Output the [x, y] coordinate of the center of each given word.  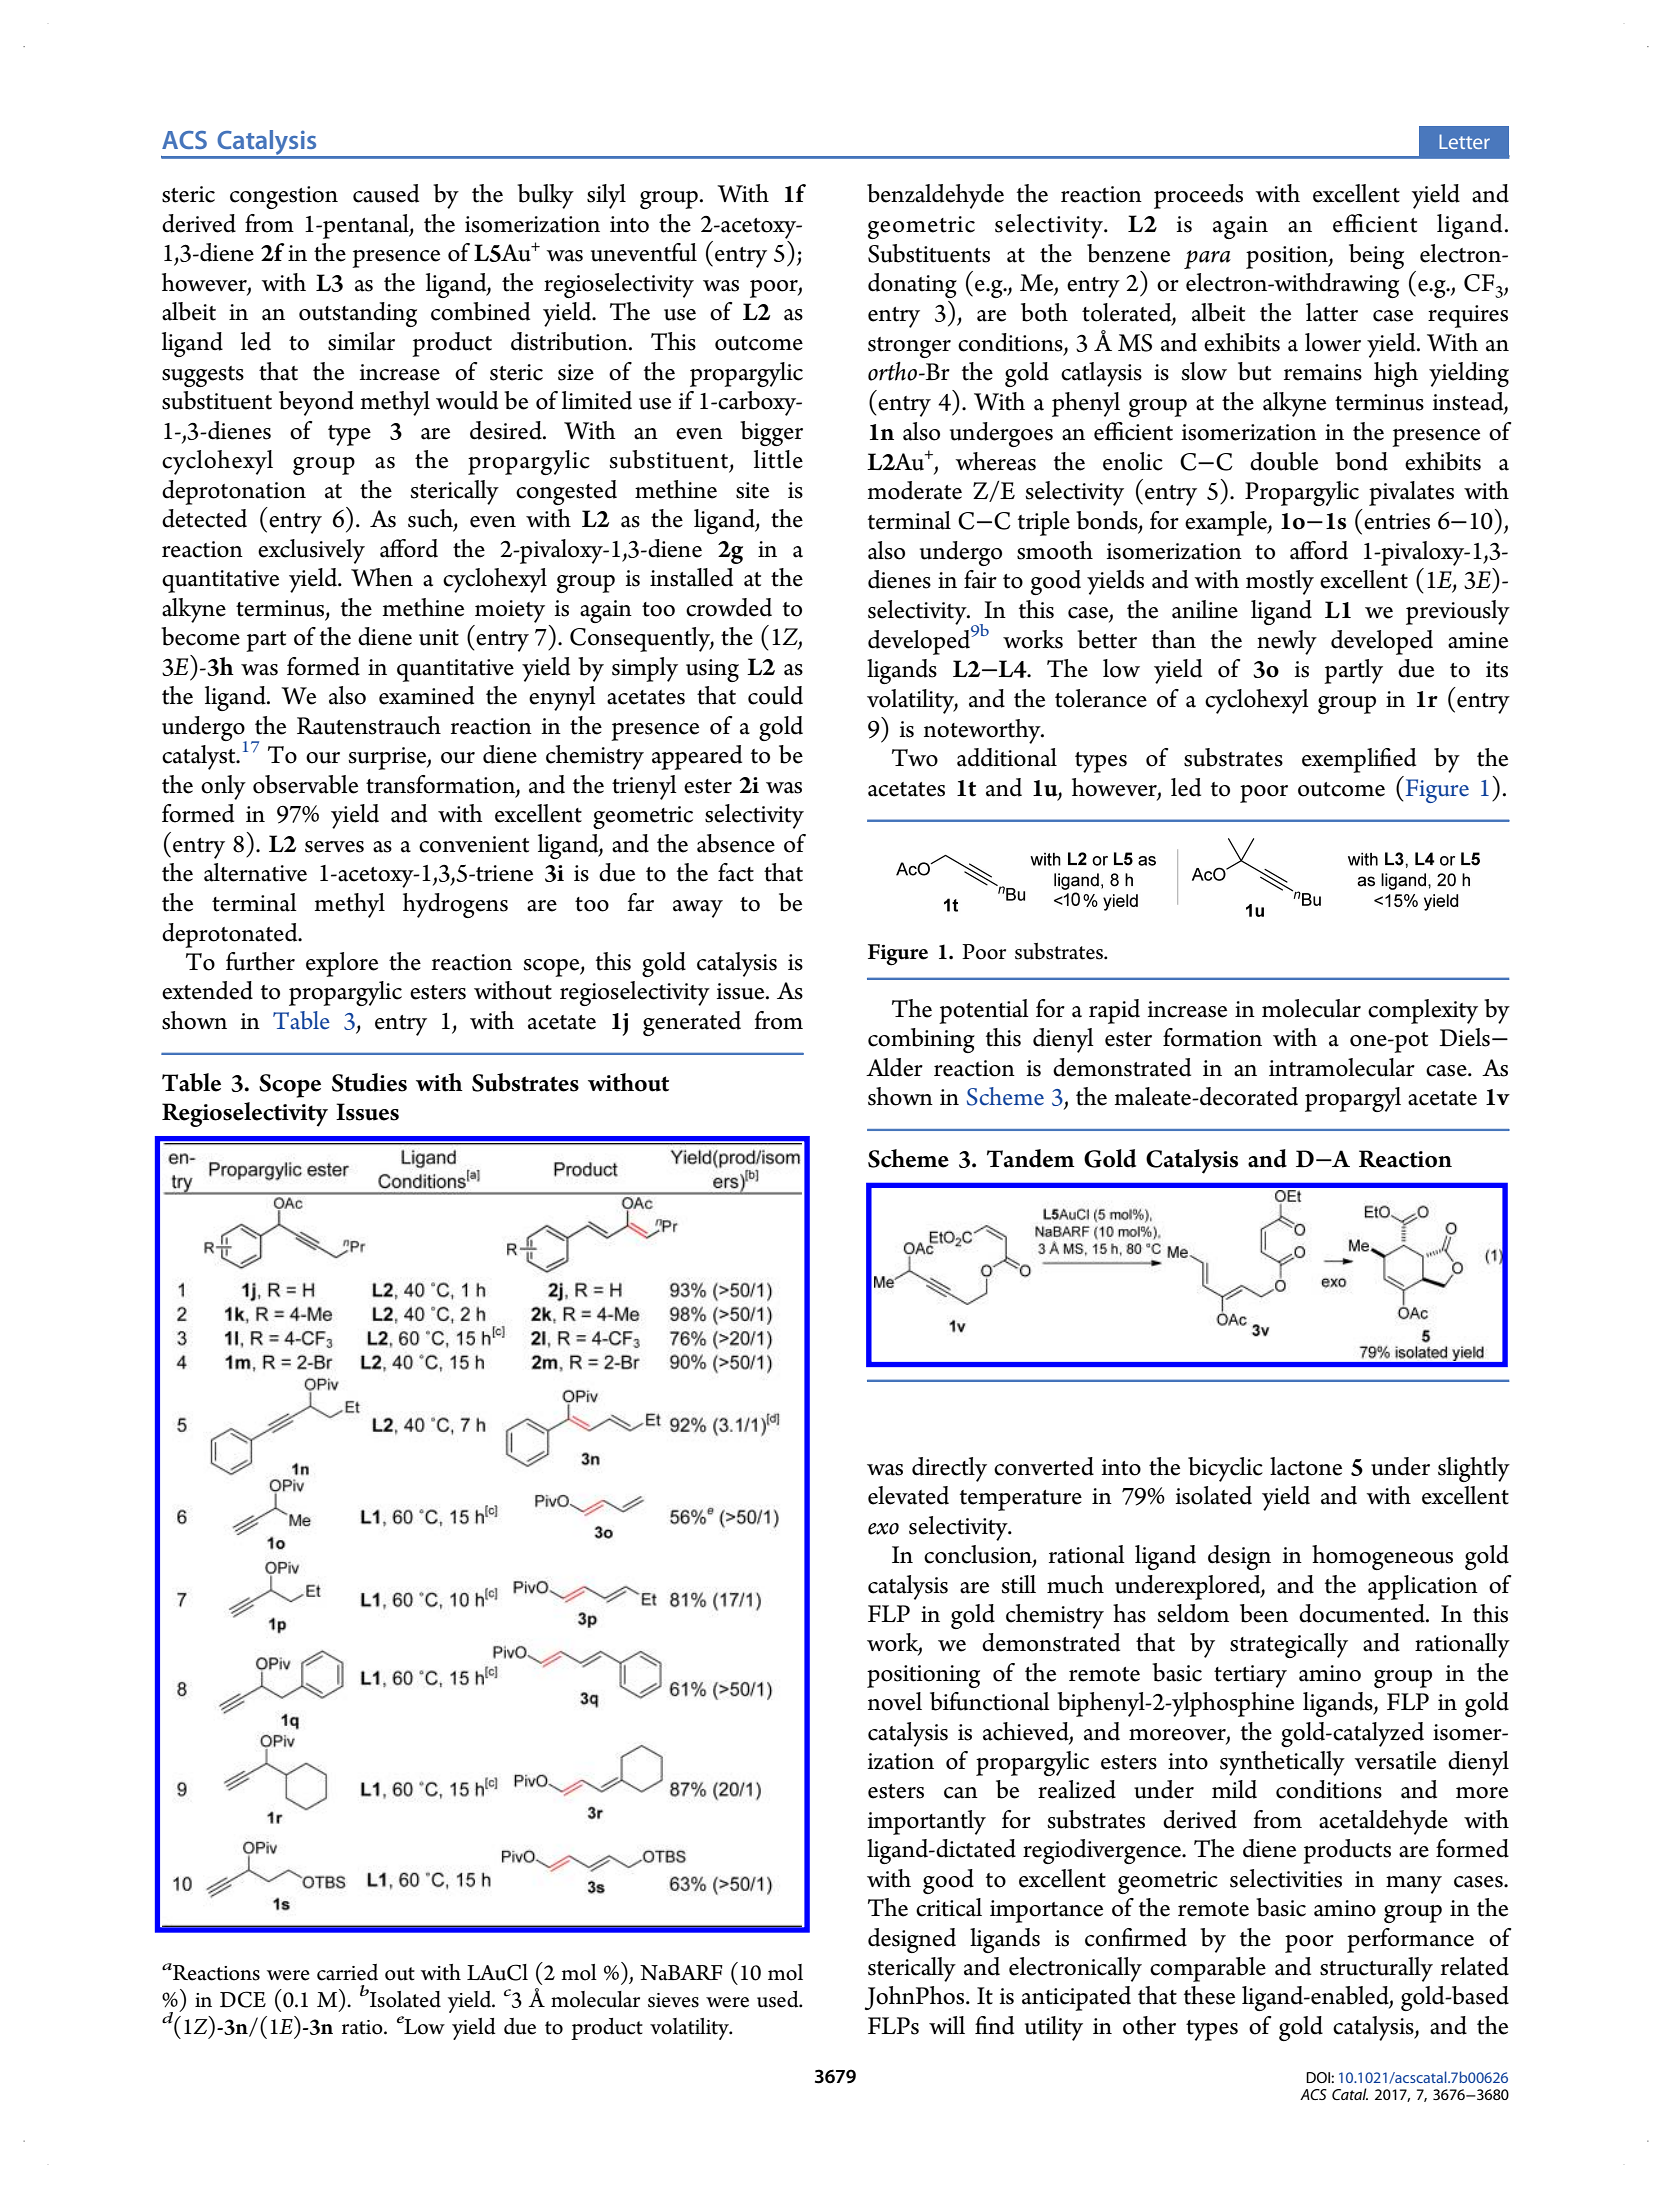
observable [305, 784]
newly [1287, 642]
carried [347, 1972]
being [1376, 256]
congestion [284, 197]
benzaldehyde [935, 196]
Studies [369, 1082]
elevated [908, 1495]
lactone [1306, 1466]
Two [915, 758]
